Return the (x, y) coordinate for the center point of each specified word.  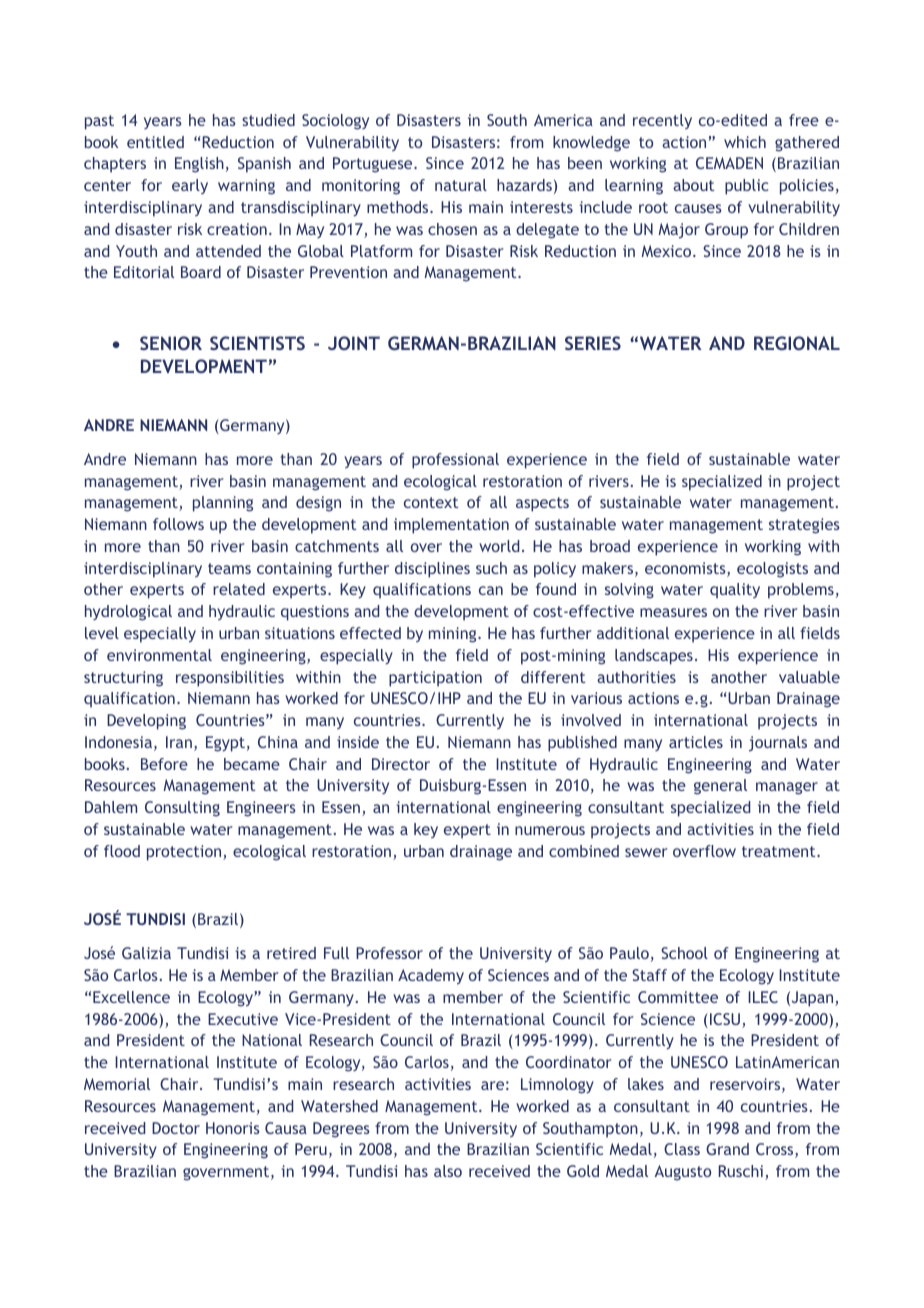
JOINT (354, 343)
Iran (179, 742)
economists (686, 569)
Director (401, 764)
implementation (451, 526)
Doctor (176, 1128)
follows (178, 524)
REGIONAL (797, 343)
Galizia (146, 953)
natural (461, 185)
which (745, 142)
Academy (431, 977)
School (684, 953)
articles (696, 742)
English (199, 165)
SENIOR (171, 343)
